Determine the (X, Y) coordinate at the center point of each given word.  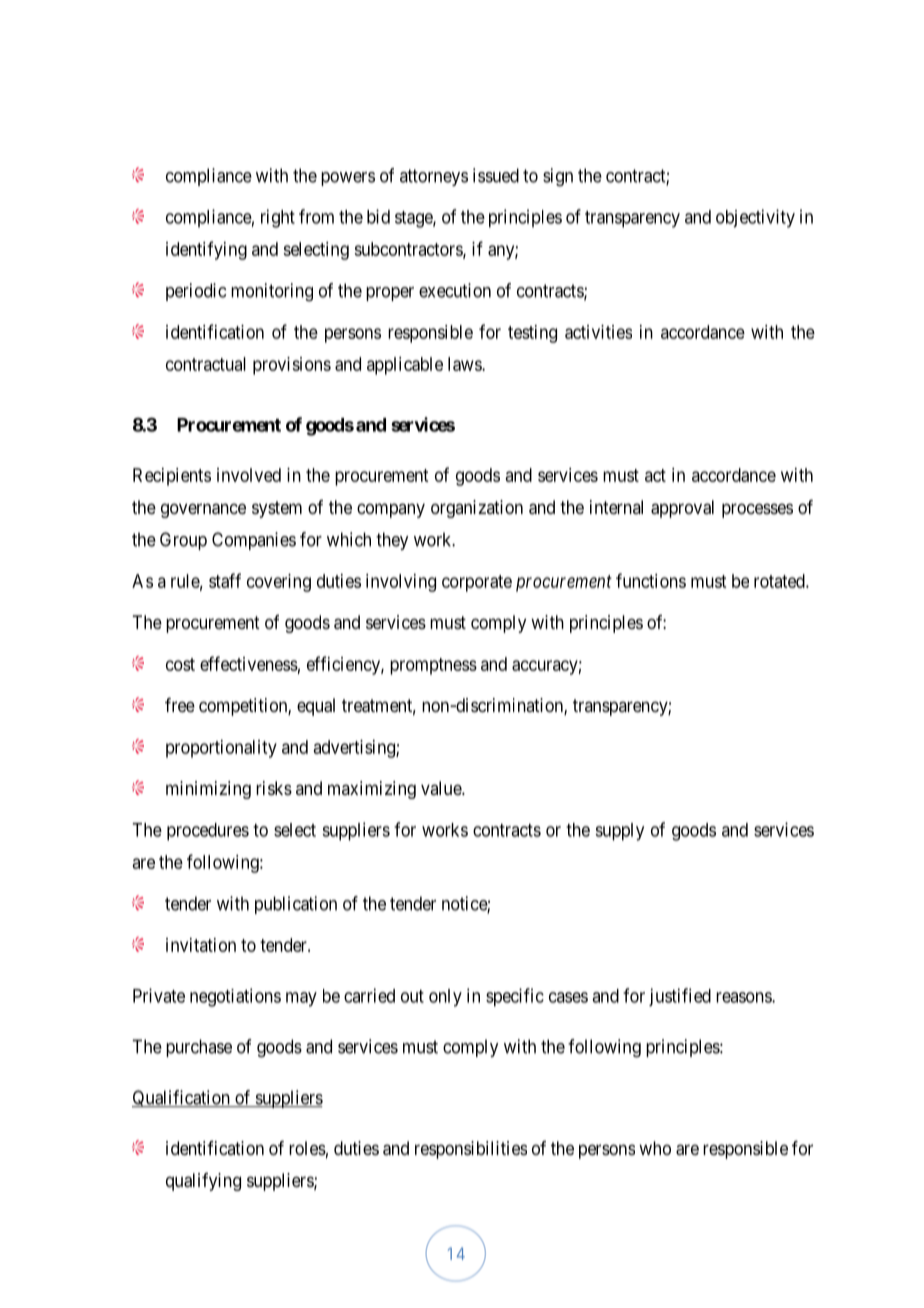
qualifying (203, 1182)
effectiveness (249, 663)
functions (651, 580)
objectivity (755, 218)
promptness (433, 666)
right (278, 218)
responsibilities (471, 1150)
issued (496, 175)
